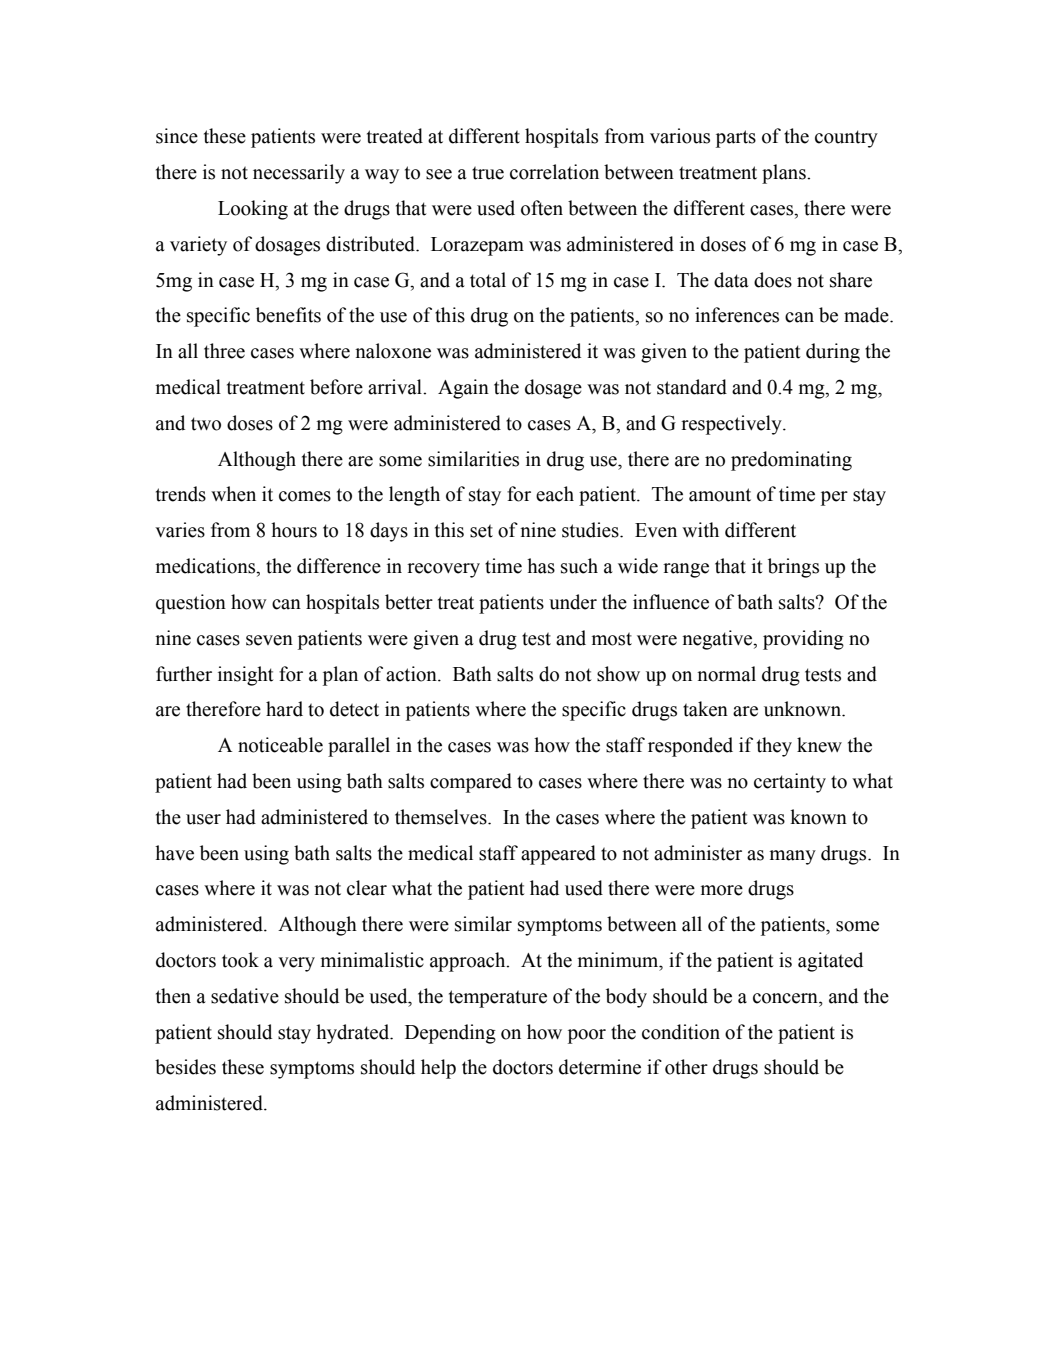  What do you see at coordinates (299, 174) in the image?
I see `necessarily` at bounding box center [299, 174].
